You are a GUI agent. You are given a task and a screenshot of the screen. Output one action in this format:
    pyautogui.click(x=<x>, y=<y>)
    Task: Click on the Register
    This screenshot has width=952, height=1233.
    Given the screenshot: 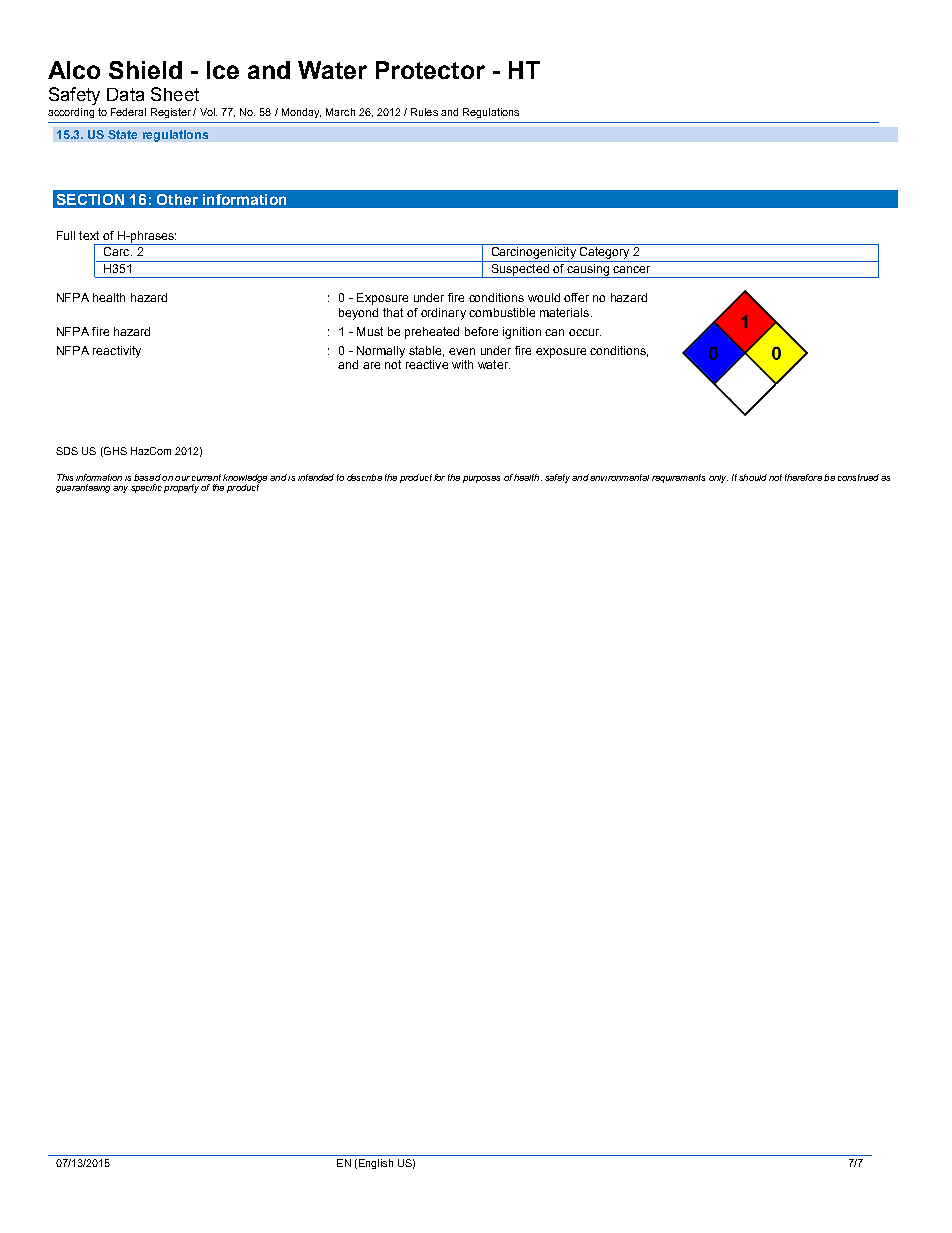 What is the action you would take?
    pyautogui.click(x=171, y=113)
